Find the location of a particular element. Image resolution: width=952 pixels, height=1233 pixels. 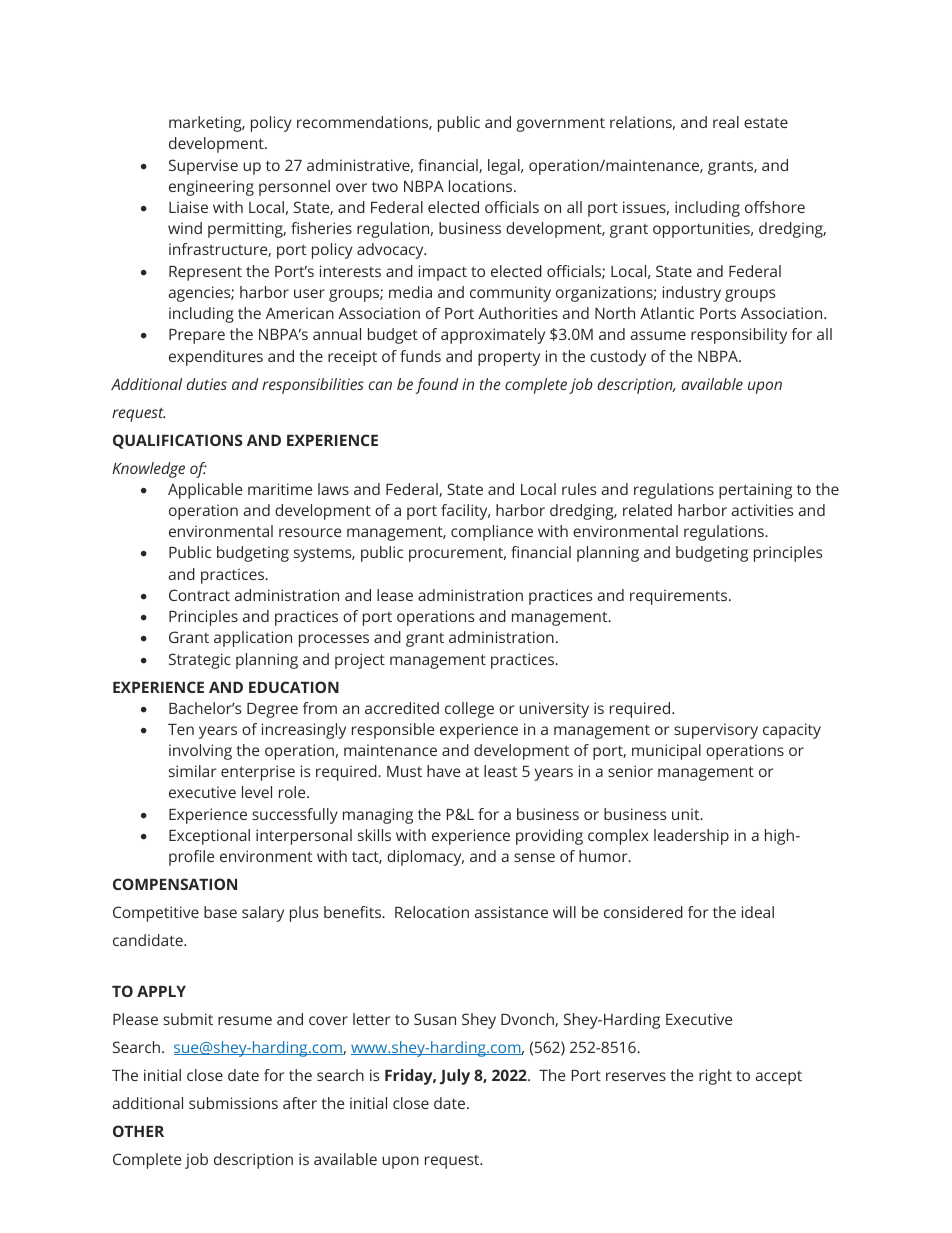

real is located at coordinates (726, 122).
